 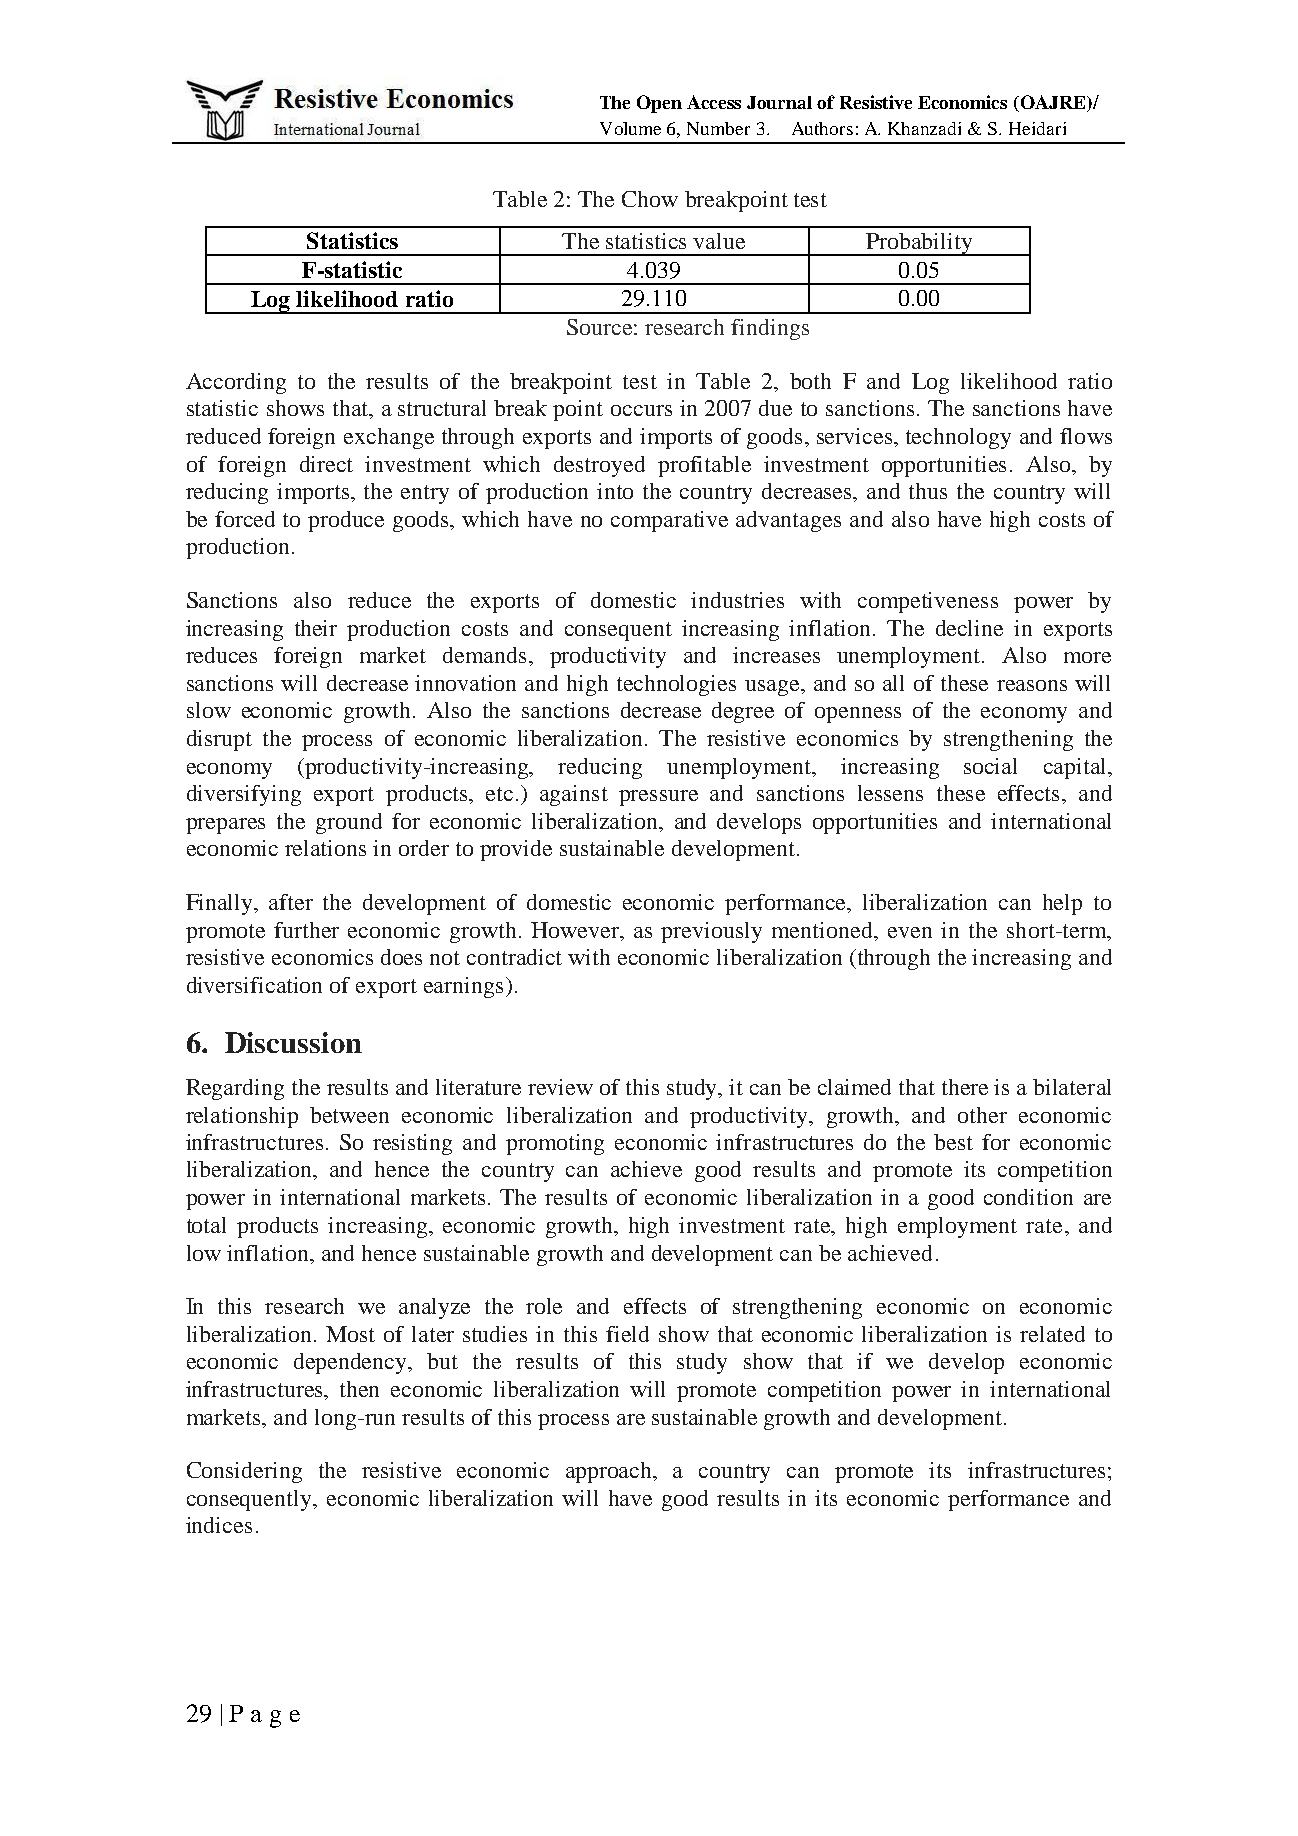 I want to click on pressure, so click(x=658, y=798).
